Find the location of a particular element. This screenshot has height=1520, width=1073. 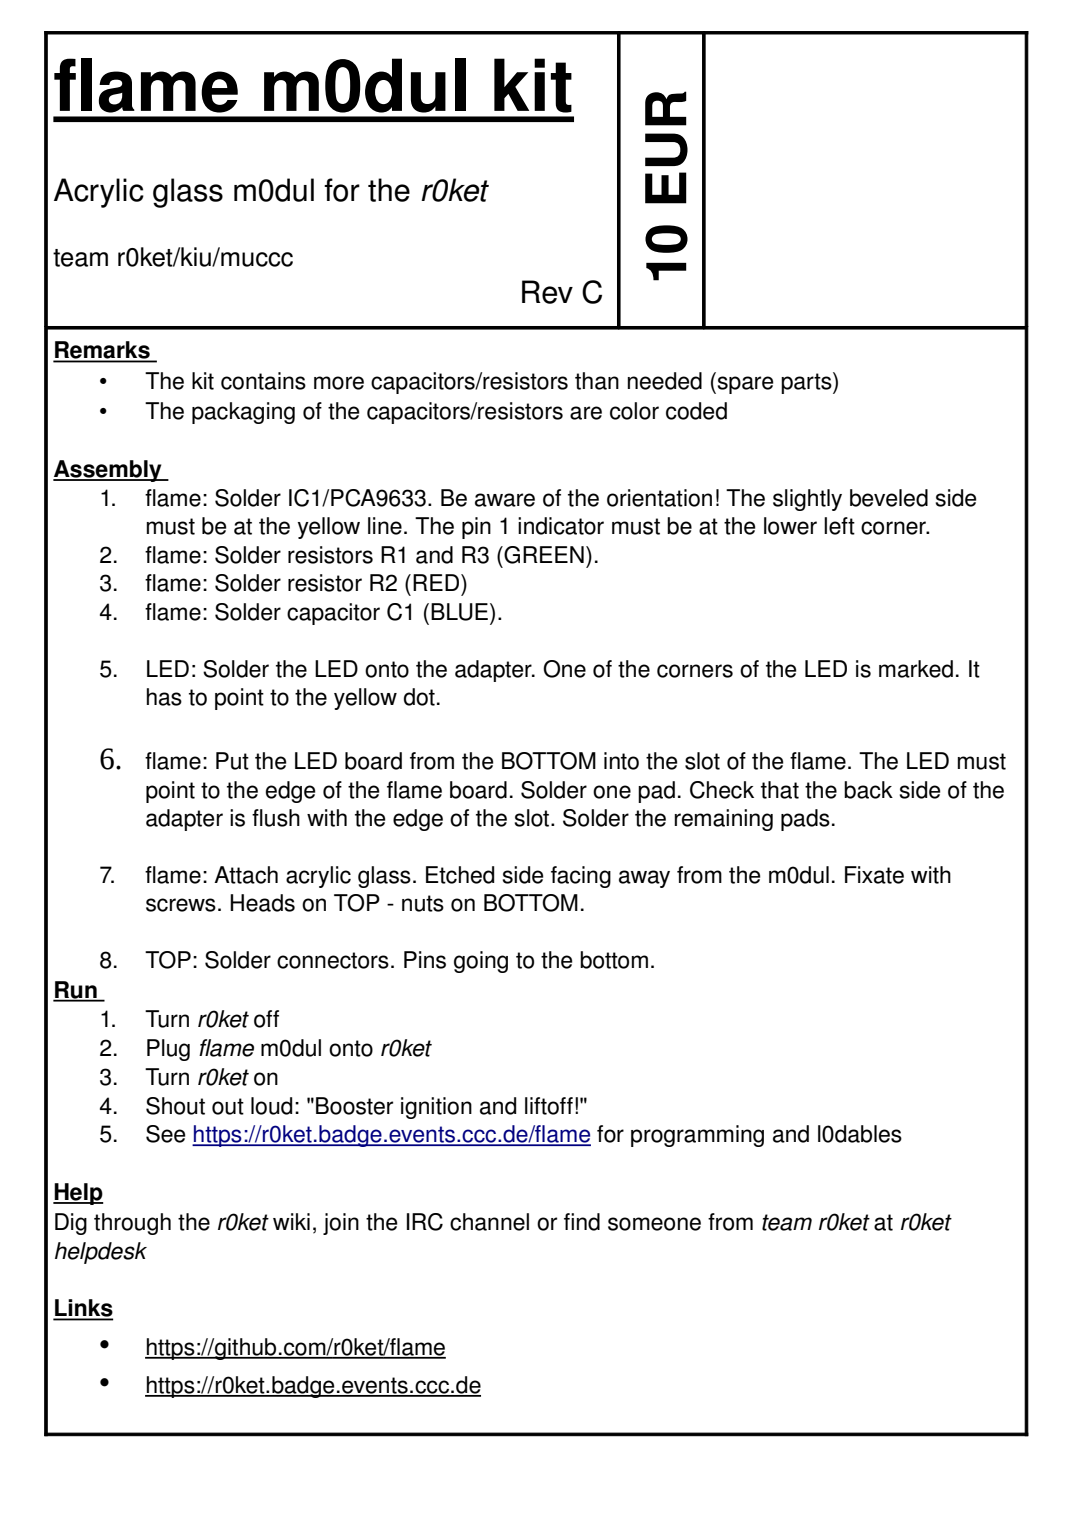

through is located at coordinates (132, 1224).
